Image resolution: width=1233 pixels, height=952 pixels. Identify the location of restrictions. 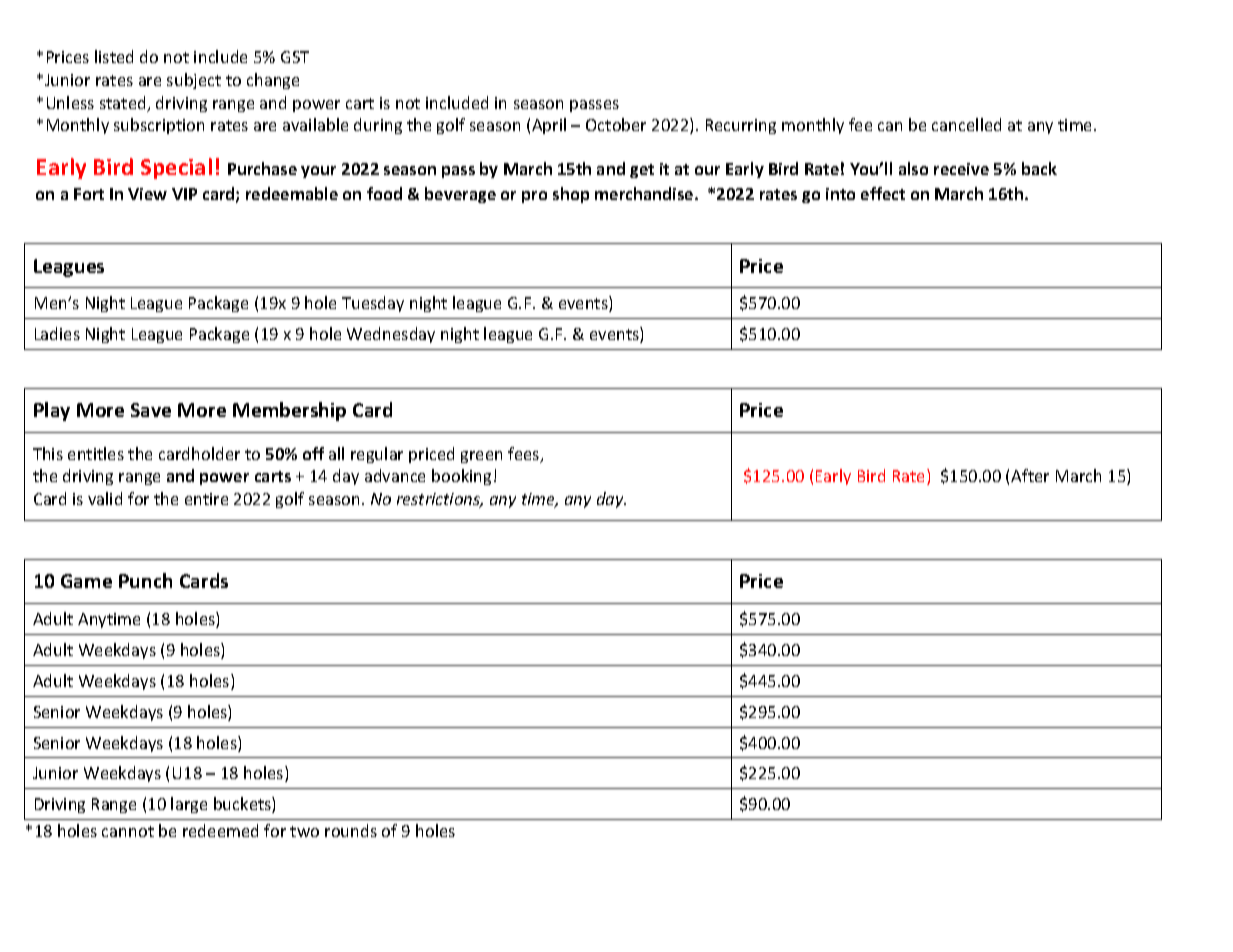
(440, 500).
